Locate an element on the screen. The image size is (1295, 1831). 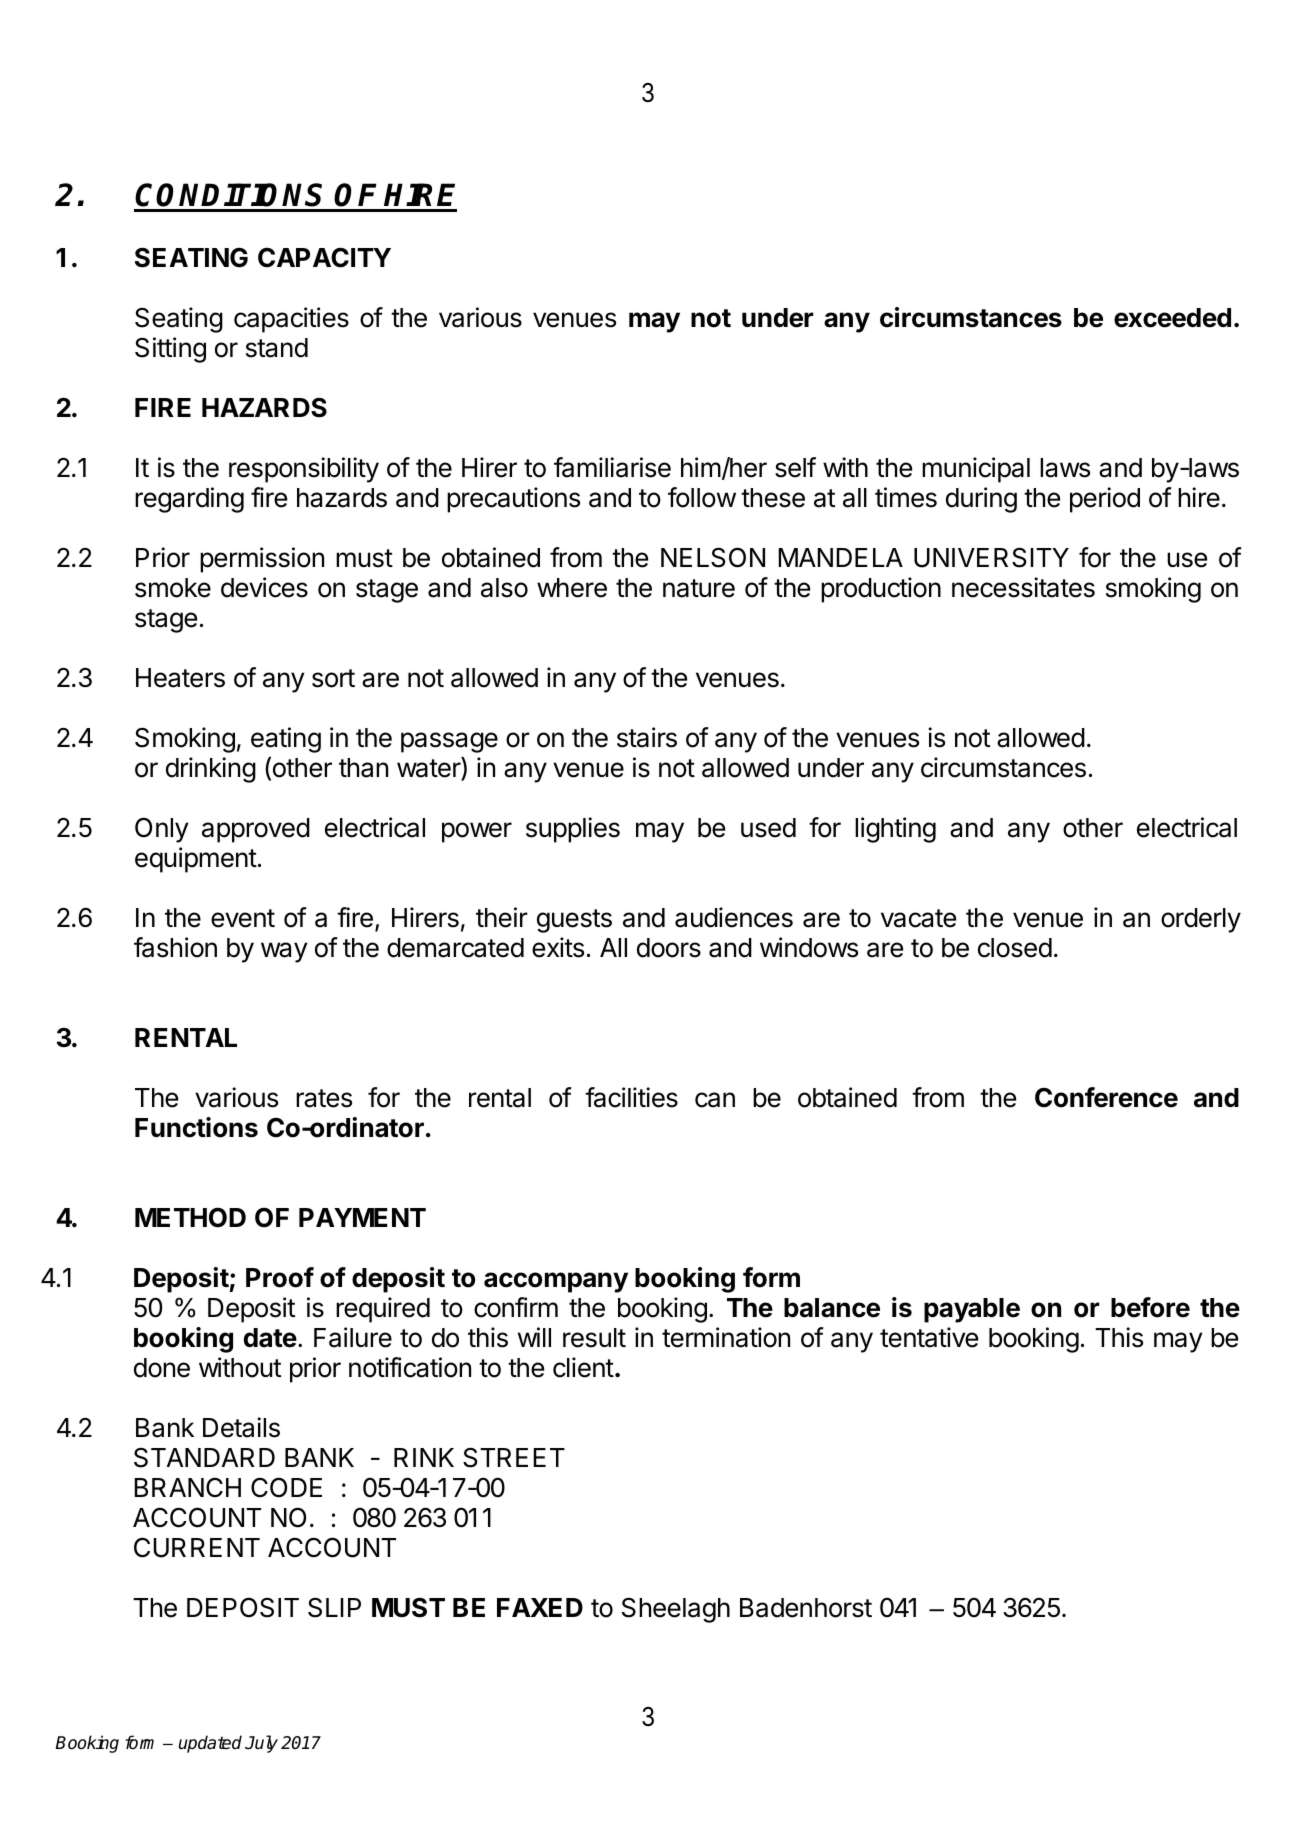
July is located at coordinates (261, 1744).
